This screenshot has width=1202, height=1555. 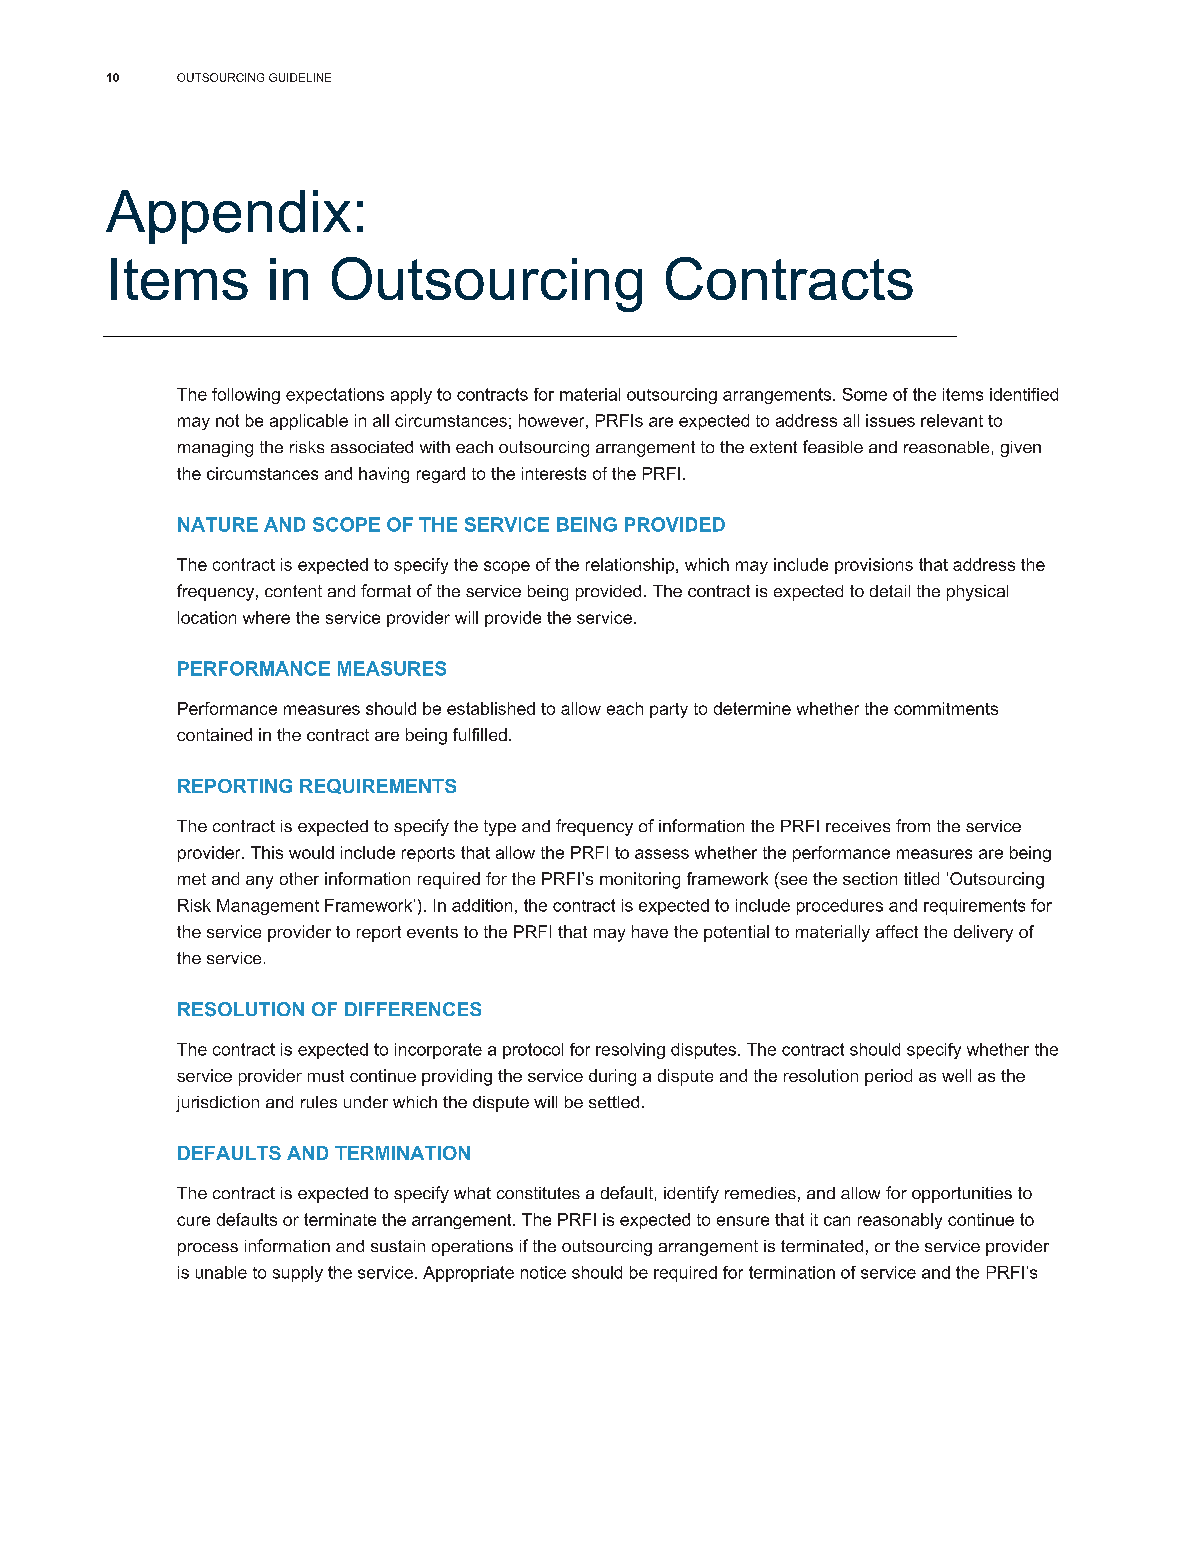 What do you see at coordinates (921, 878) in the screenshot?
I see `titled` at bounding box center [921, 878].
